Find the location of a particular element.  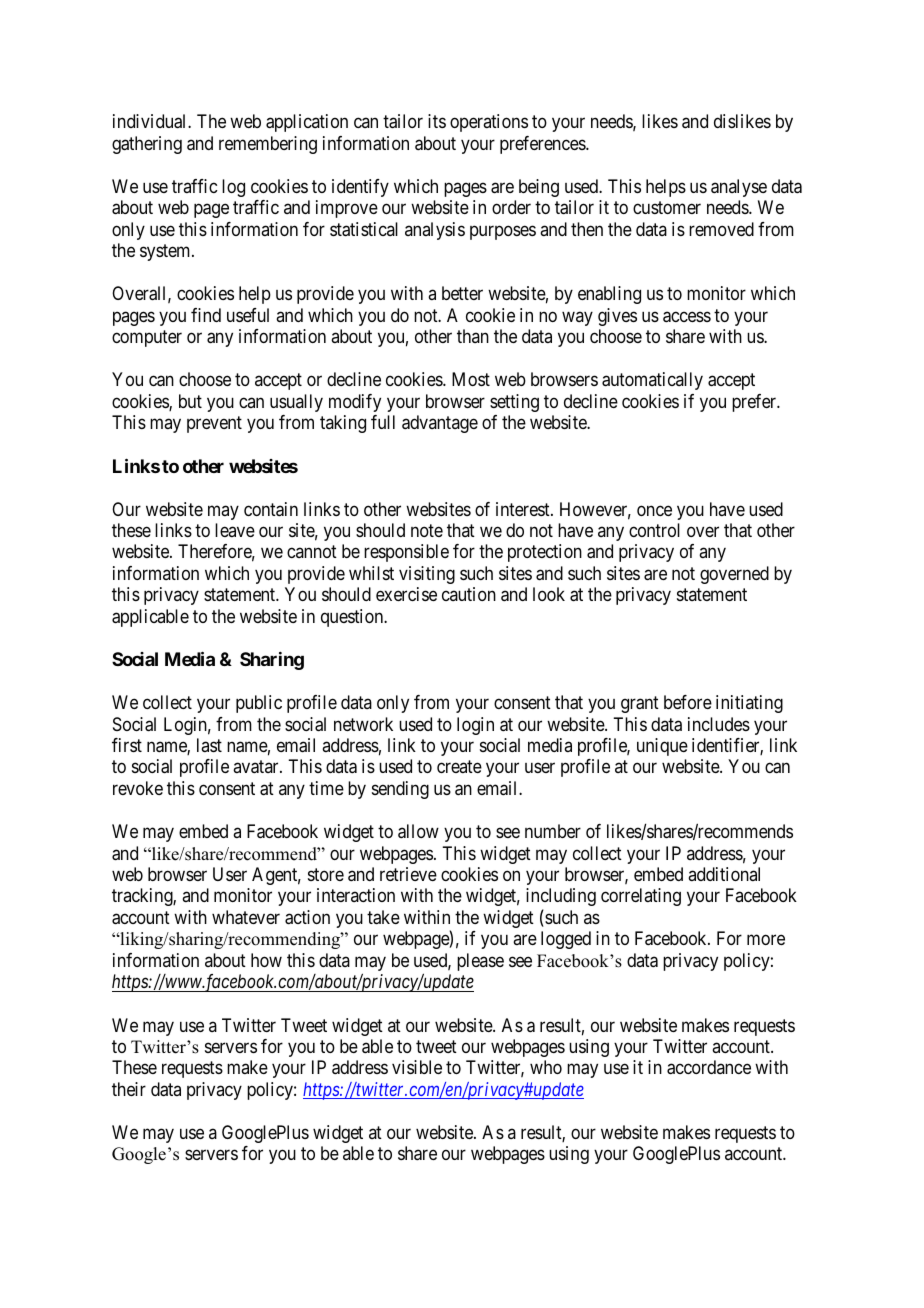

leave is located at coordinates (235, 530).
